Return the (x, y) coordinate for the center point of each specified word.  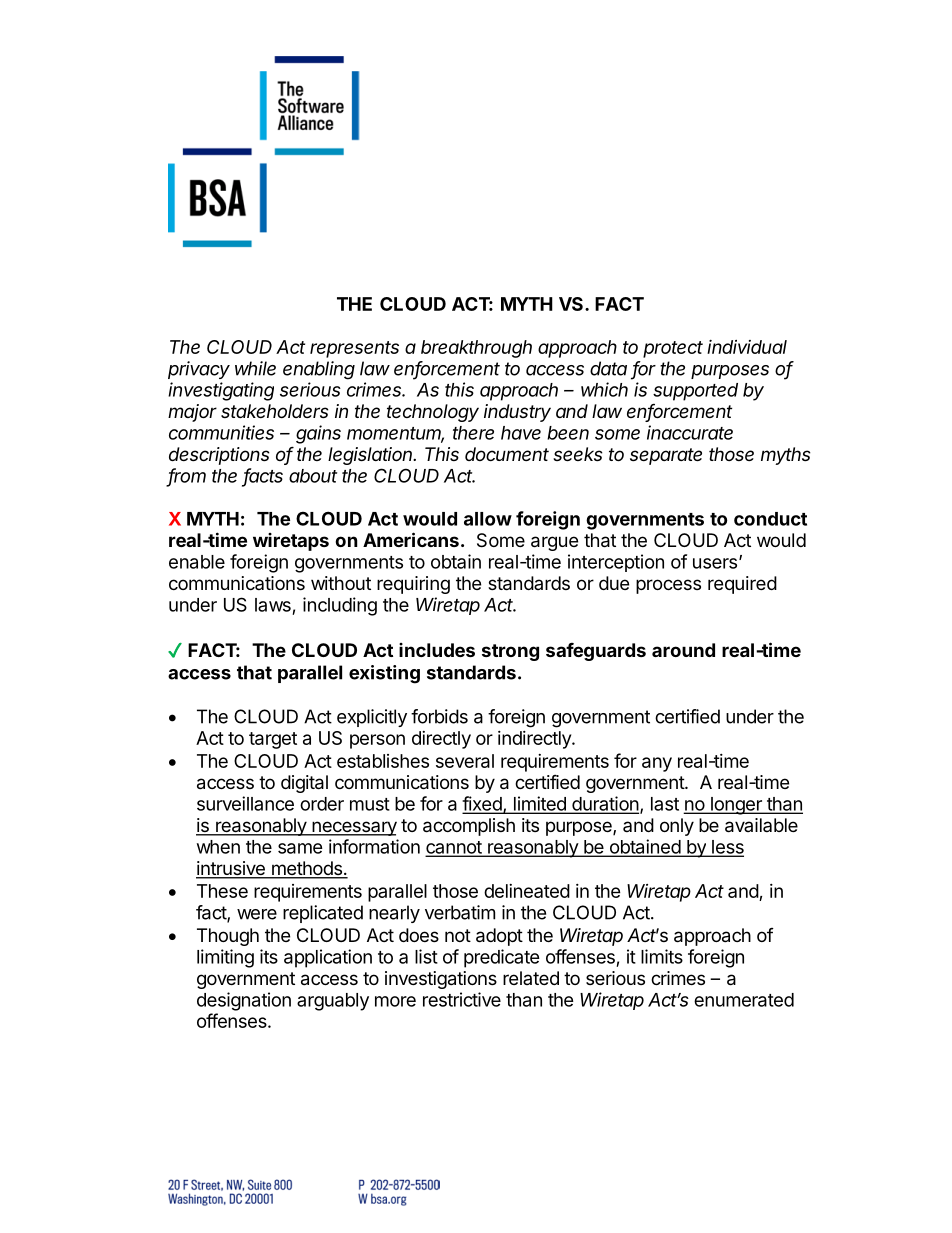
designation (244, 1001)
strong (510, 652)
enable (197, 562)
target (273, 740)
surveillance (245, 803)
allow (488, 519)
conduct (770, 519)
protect (673, 349)
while (255, 368)
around (683, 650)
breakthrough (476, 349)
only (677, 827)
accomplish (469, 827)
